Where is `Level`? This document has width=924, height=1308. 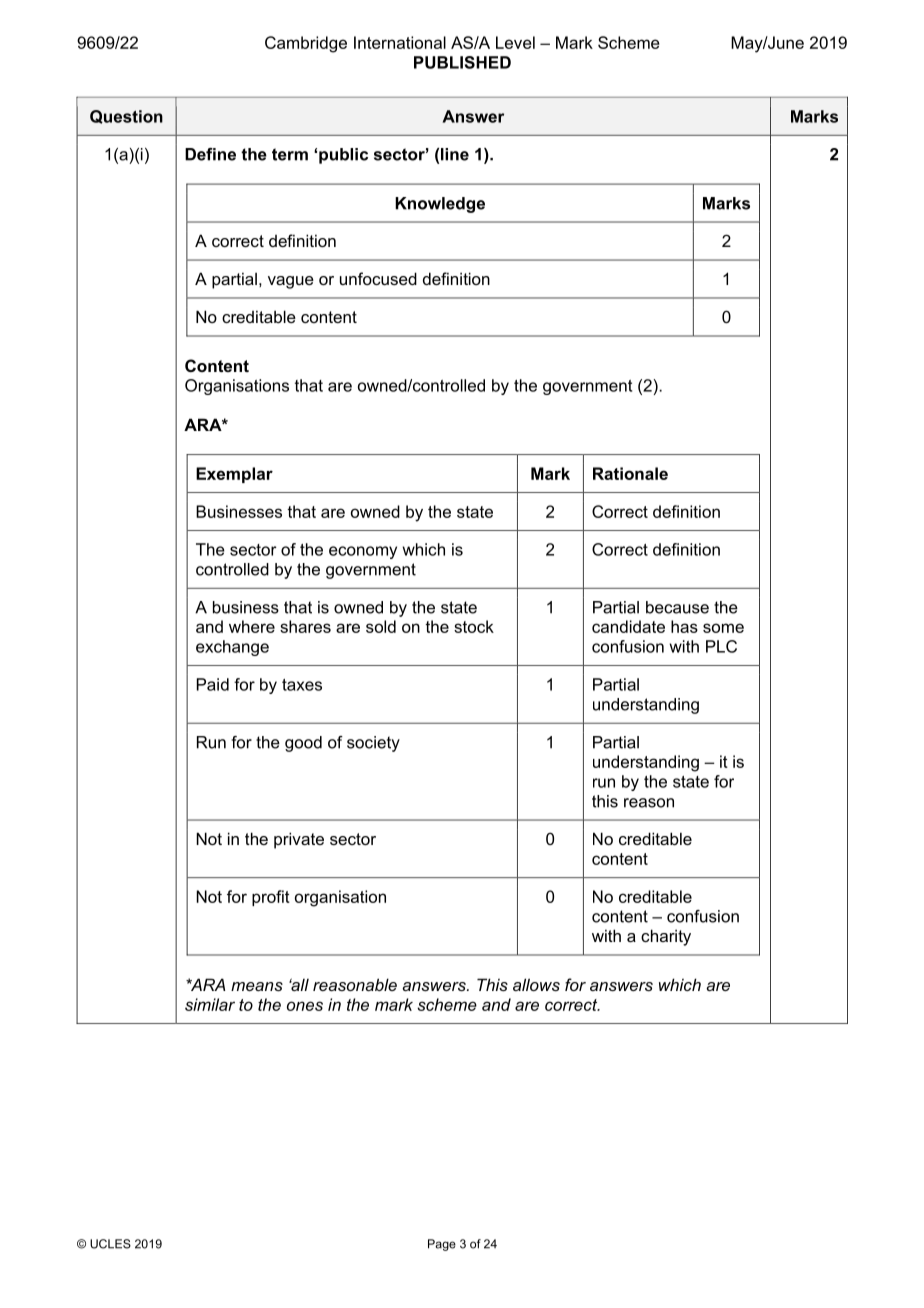
Level is located at coordinates (515, 42).
